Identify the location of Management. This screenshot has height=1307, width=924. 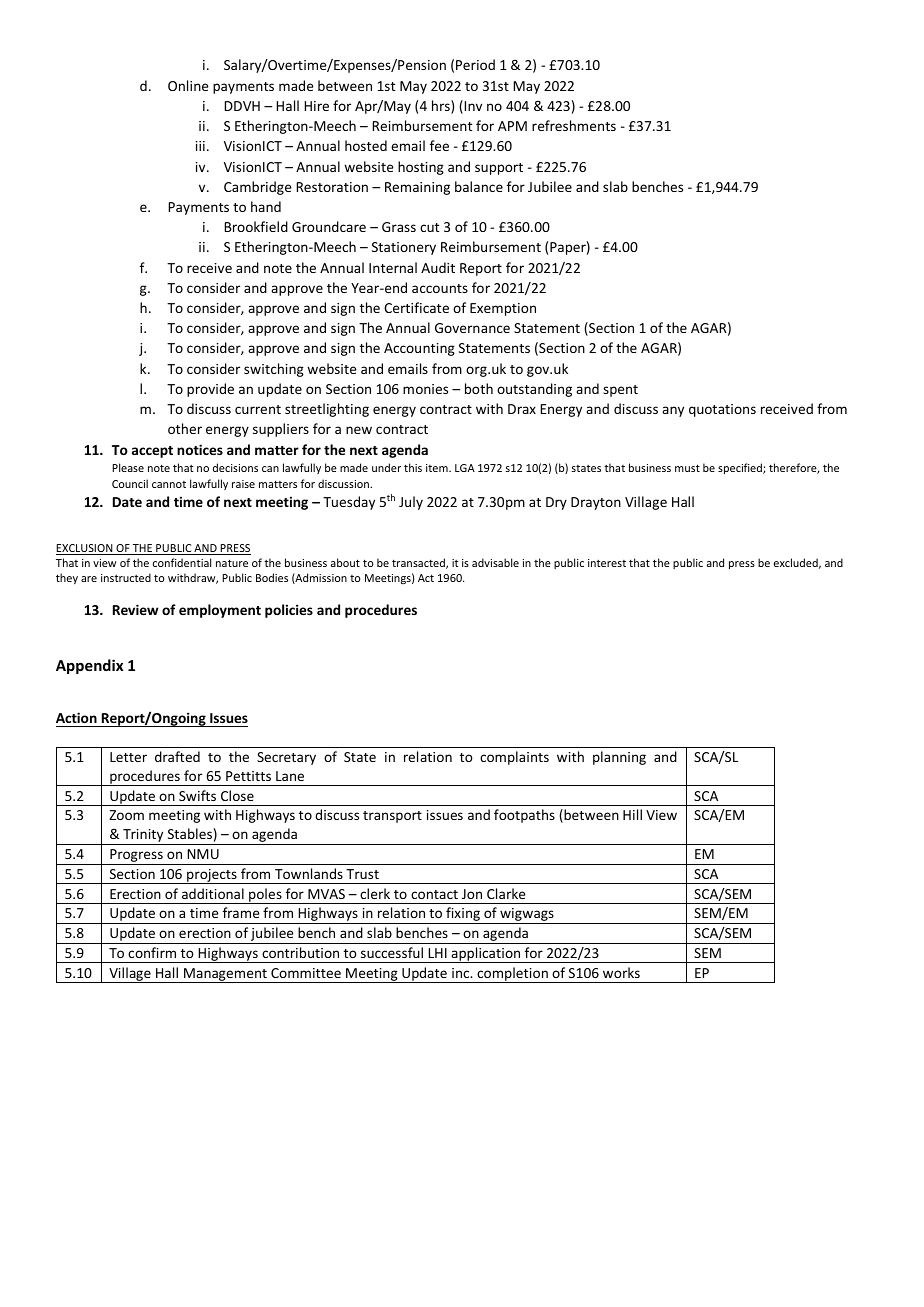
(225, 975).
